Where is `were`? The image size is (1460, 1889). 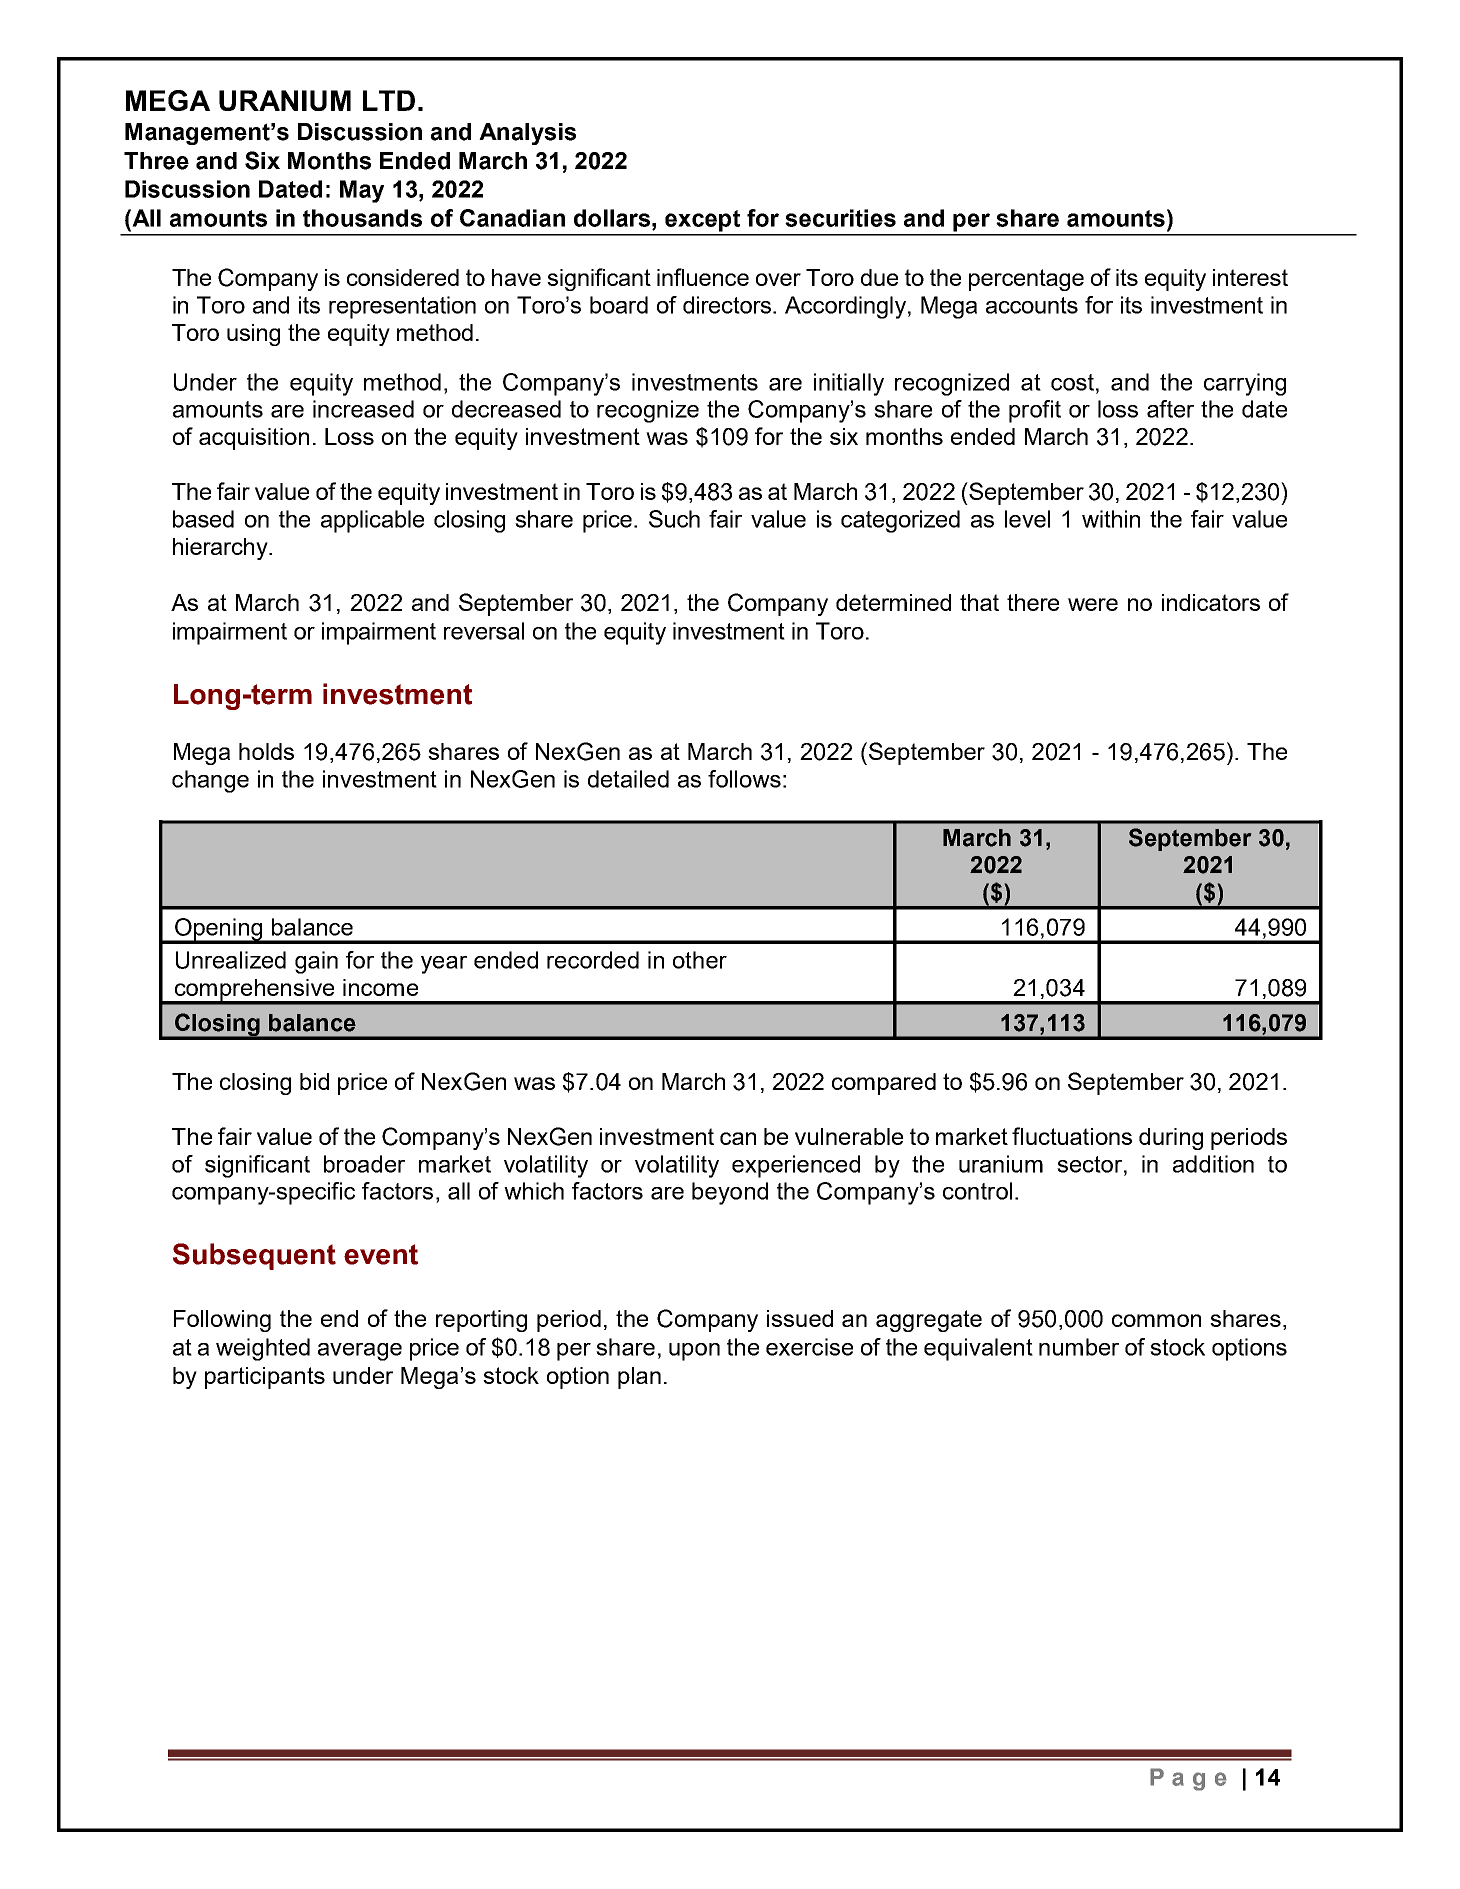 were is located at coordinates (1093, 604).
